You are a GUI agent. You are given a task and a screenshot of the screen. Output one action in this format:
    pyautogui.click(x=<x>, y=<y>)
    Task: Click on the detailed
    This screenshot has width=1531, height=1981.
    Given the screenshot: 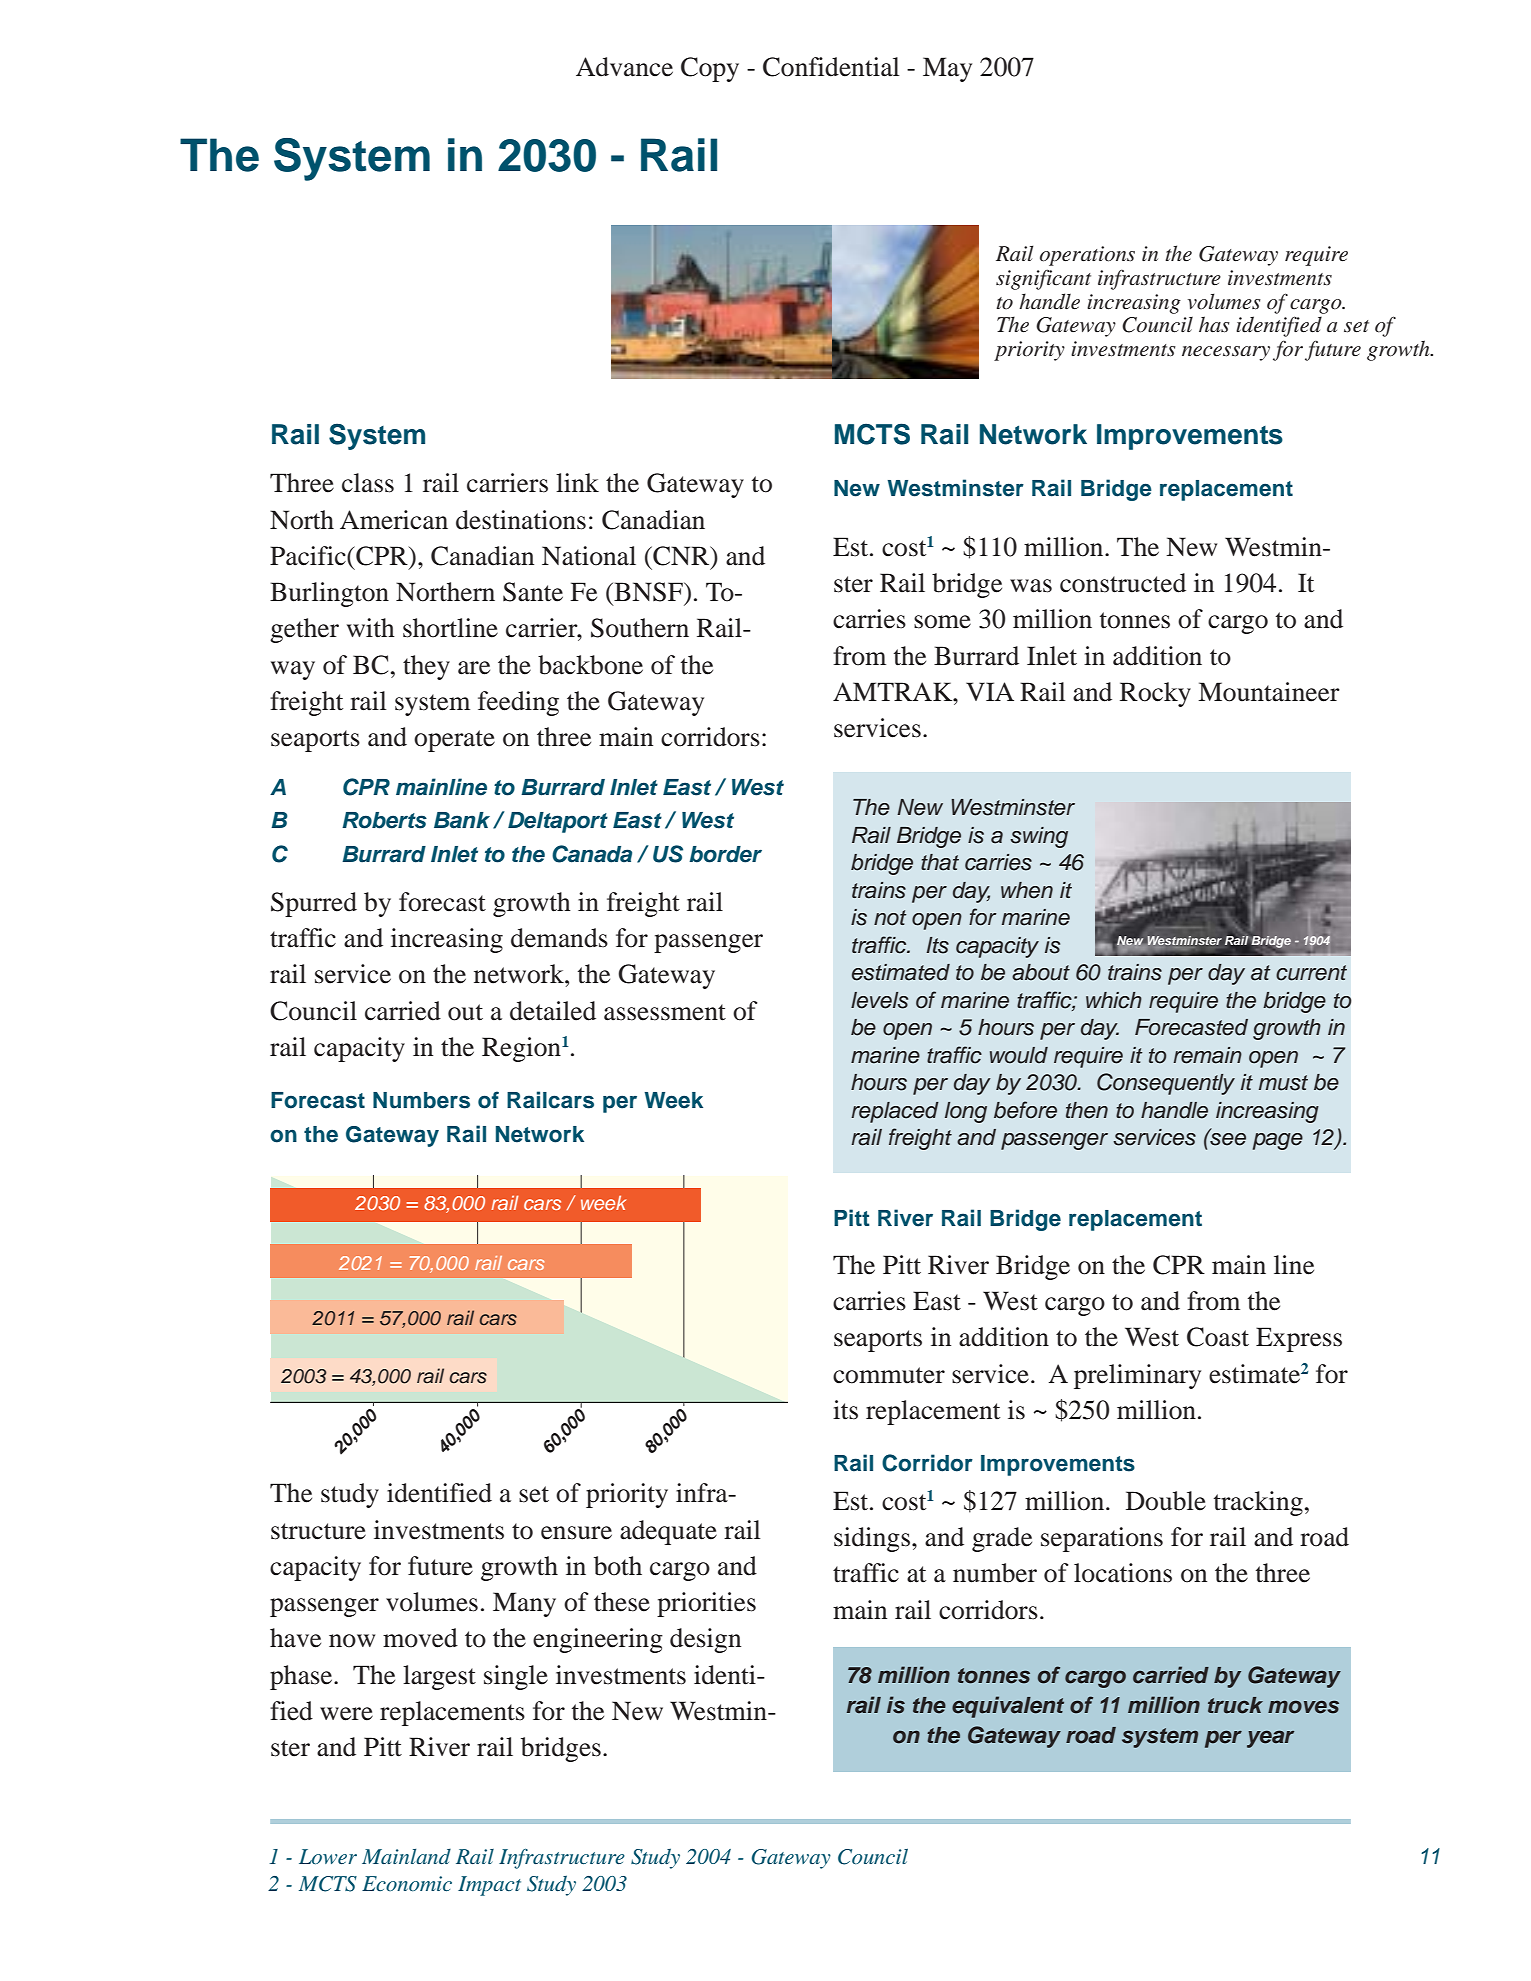 What is the action you would take?
    pyautogui.click(x=553, y=1011)
